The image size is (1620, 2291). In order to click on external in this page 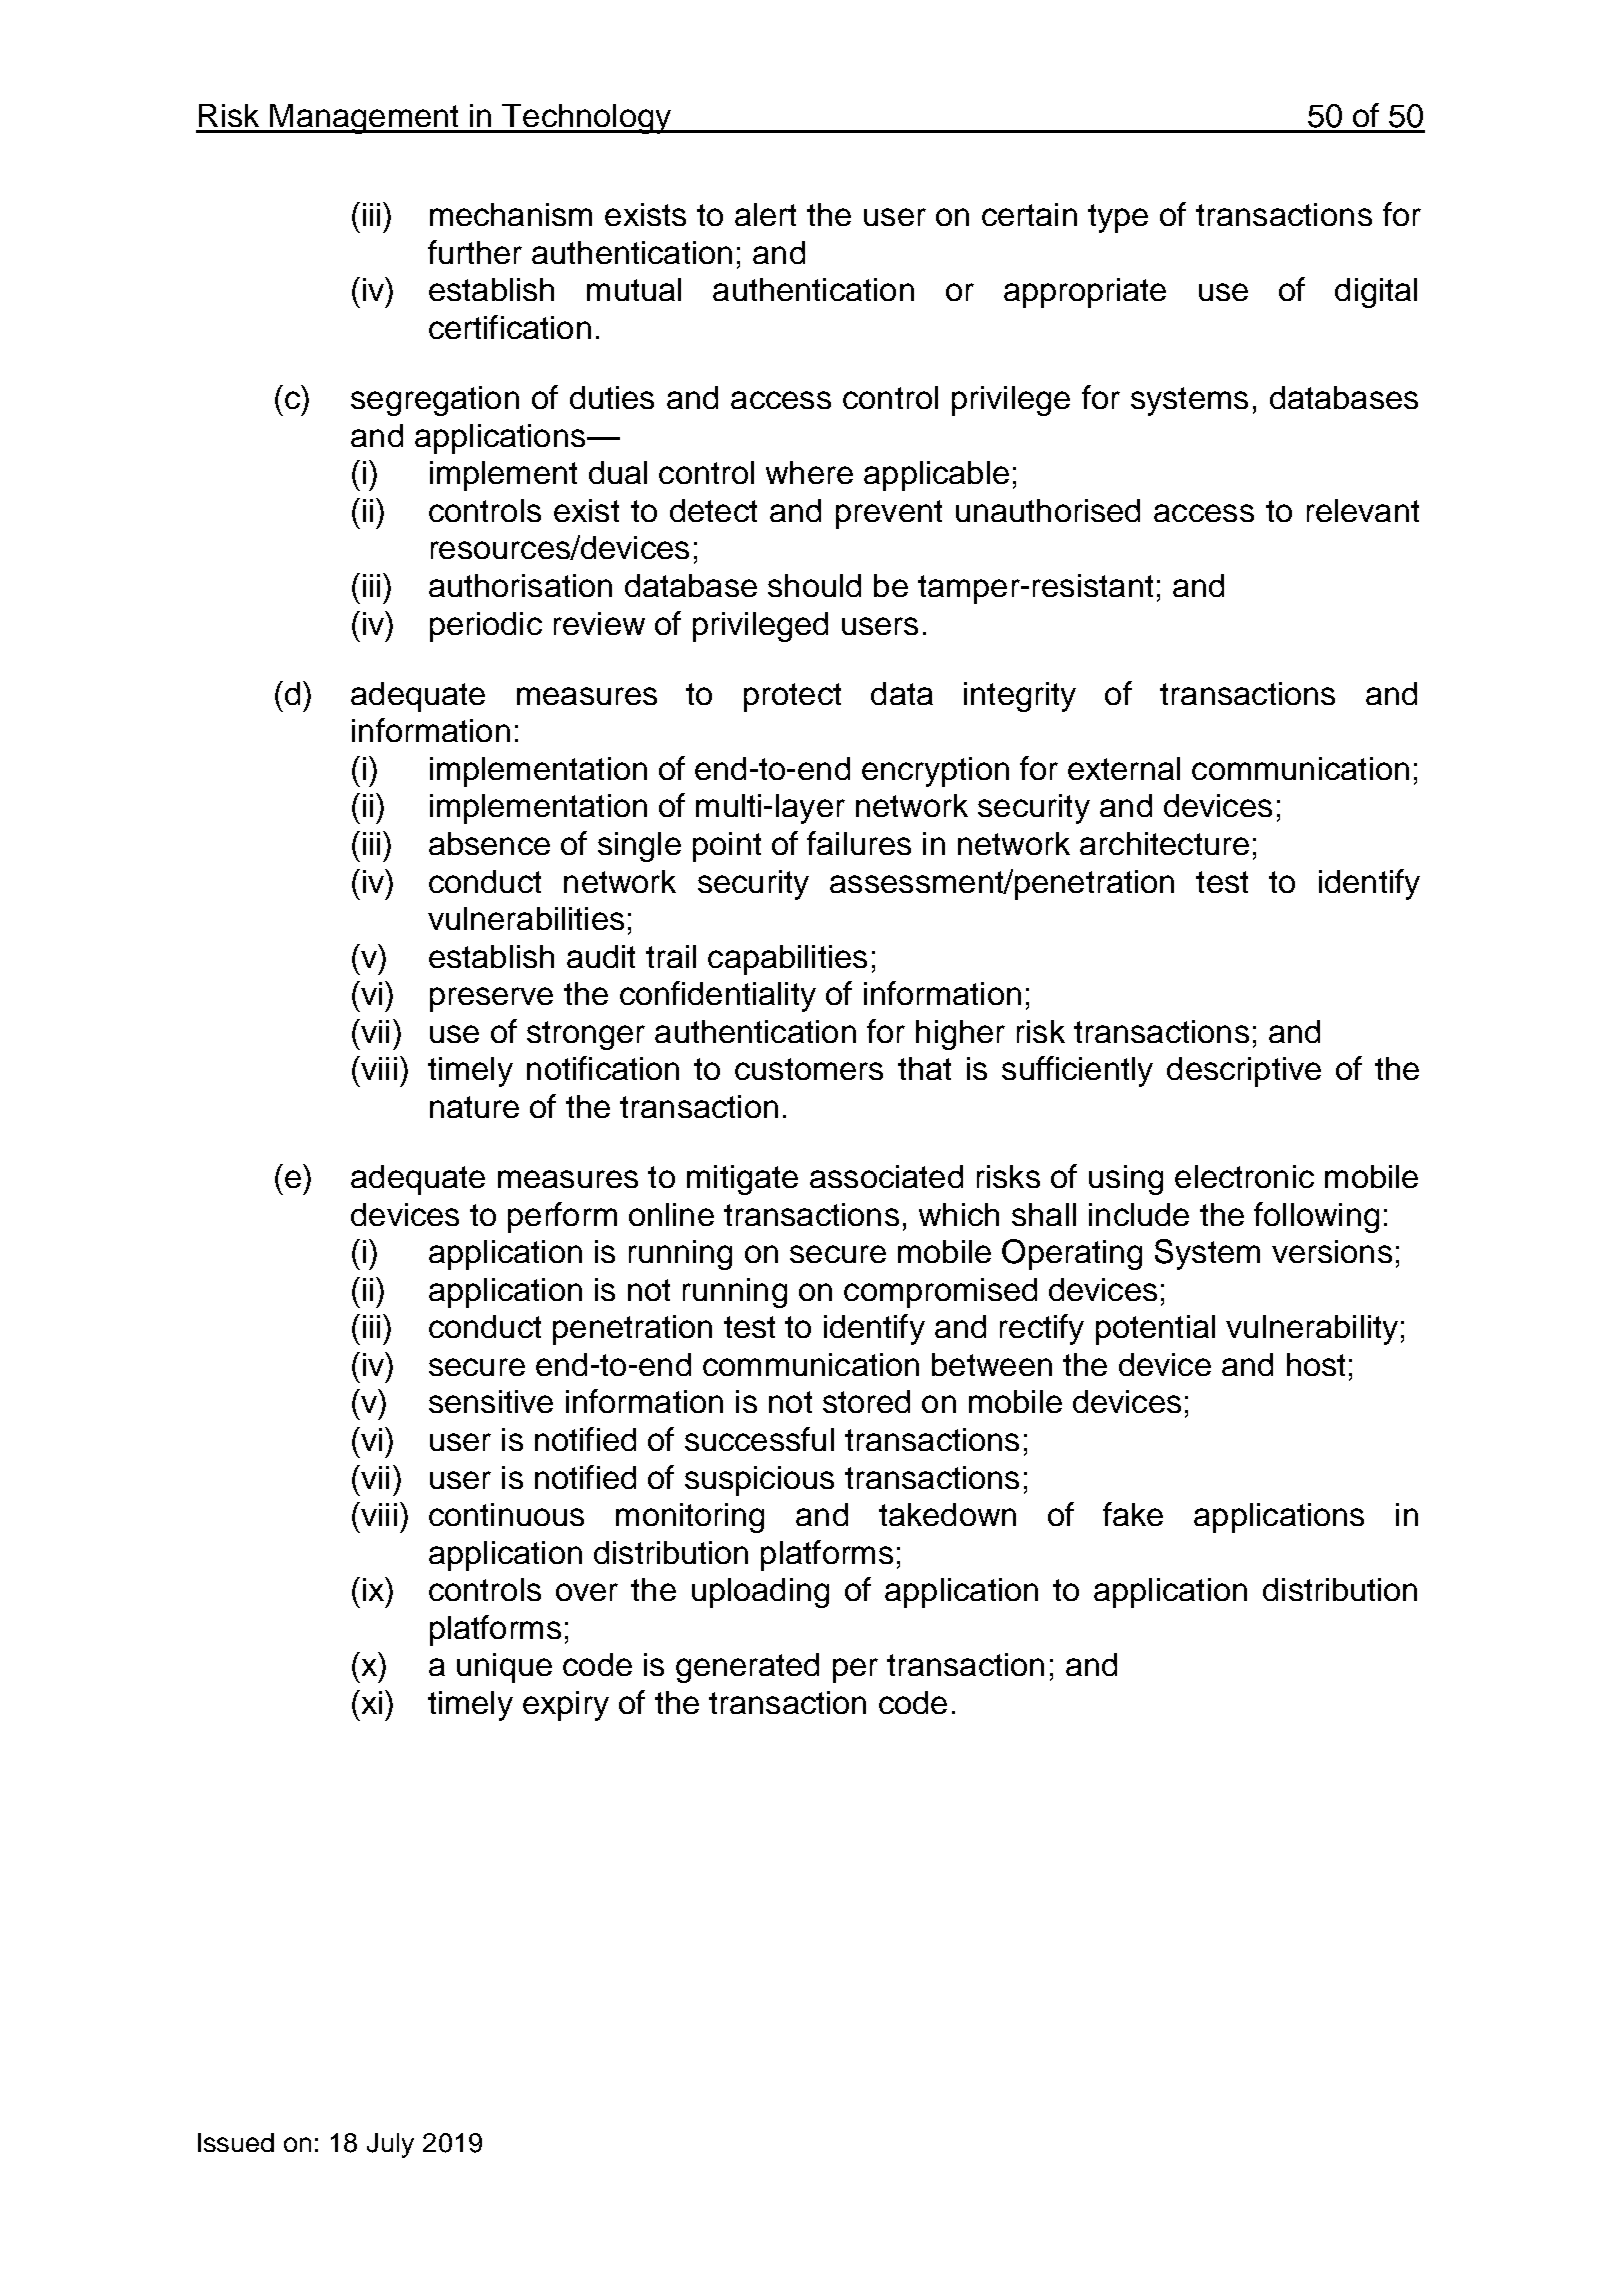, I will do `click(1124, 768)`.
